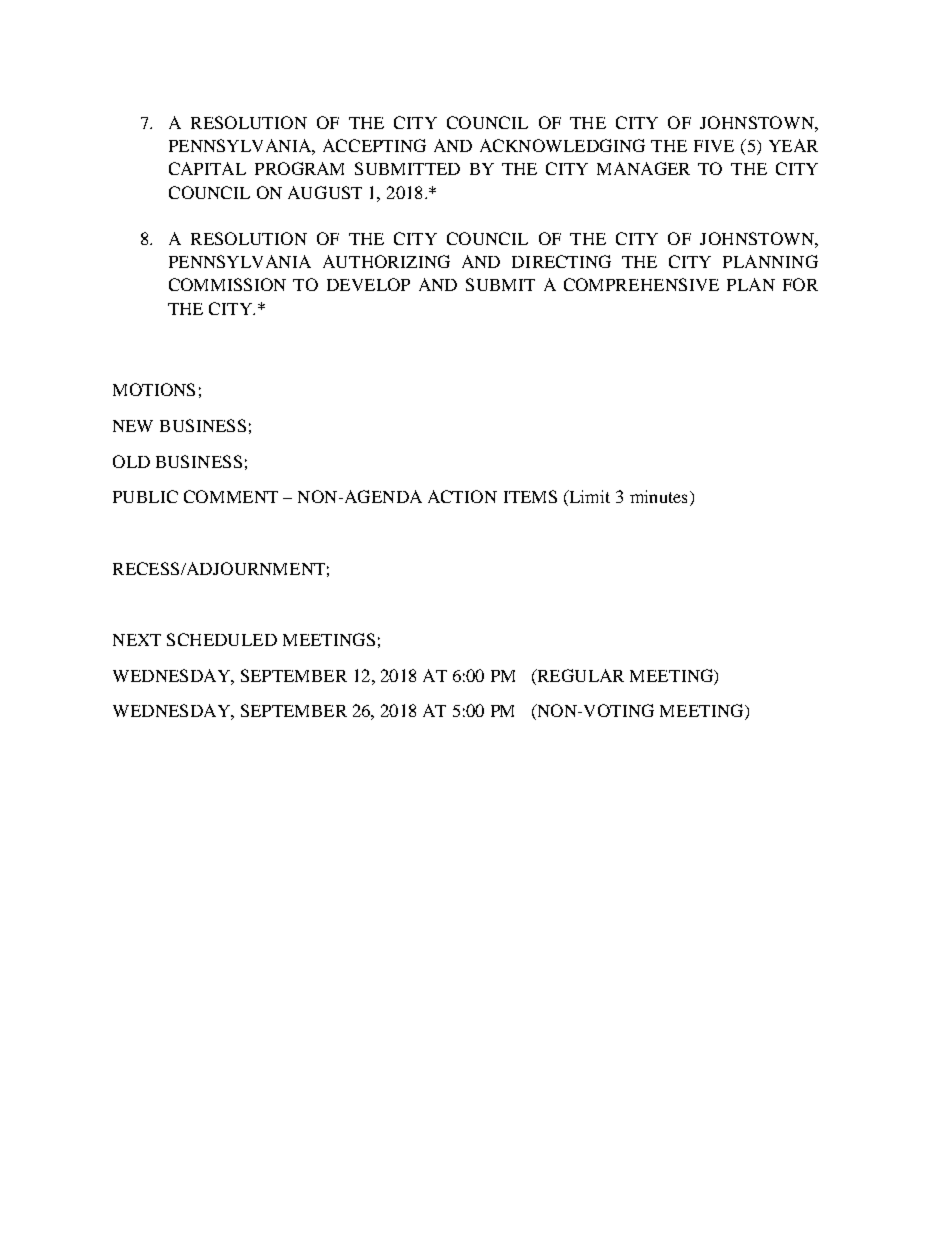 This screenshot has height=1233, width=952. What do you see at coordinates (207, 168) in the screenshot?
I see `CAPITAL` at bounding box center [207, 168].
